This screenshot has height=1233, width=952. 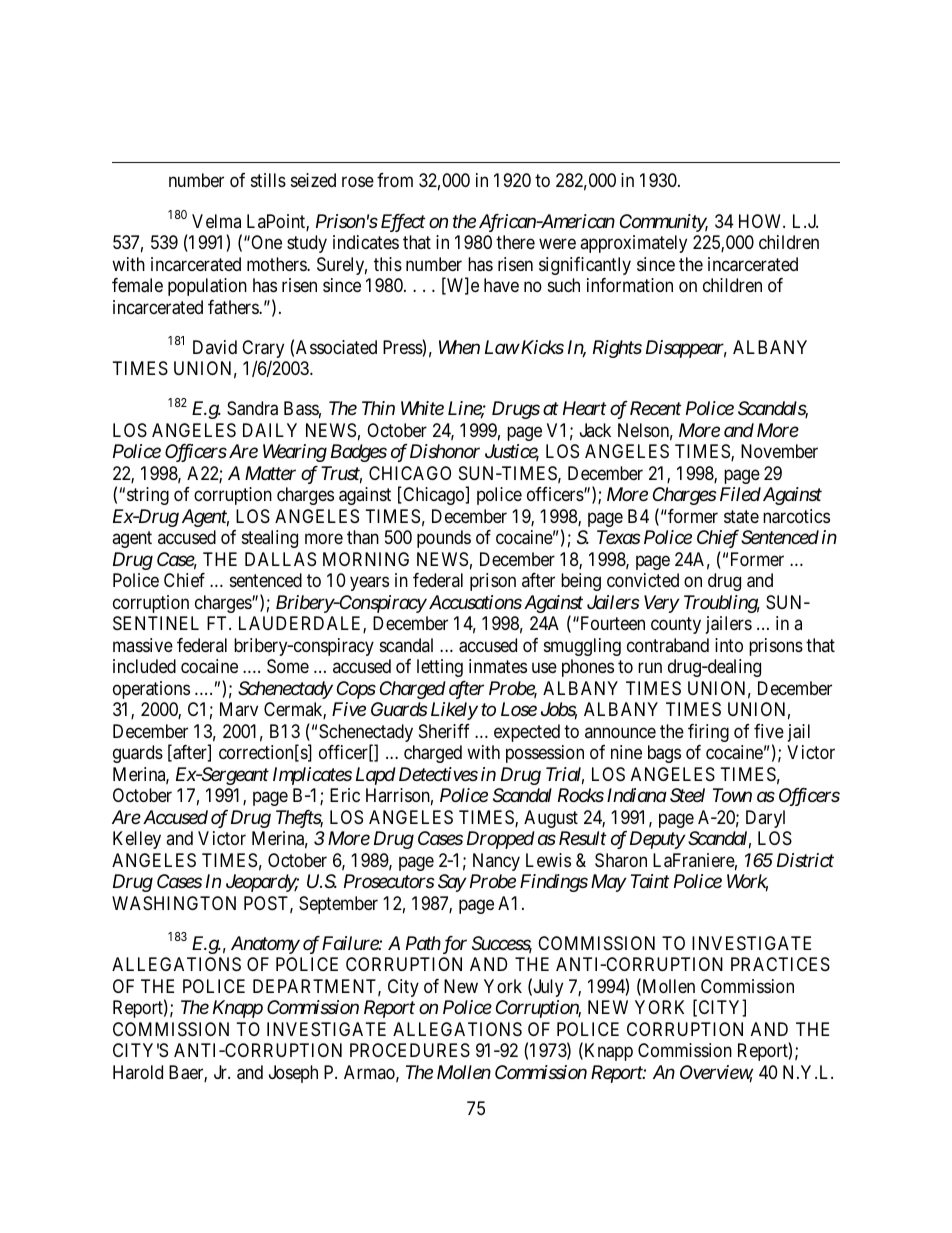 What do you see at coordinates (729, 645) in the screenshot?
I see `into` at bounding box center [729, 645].
